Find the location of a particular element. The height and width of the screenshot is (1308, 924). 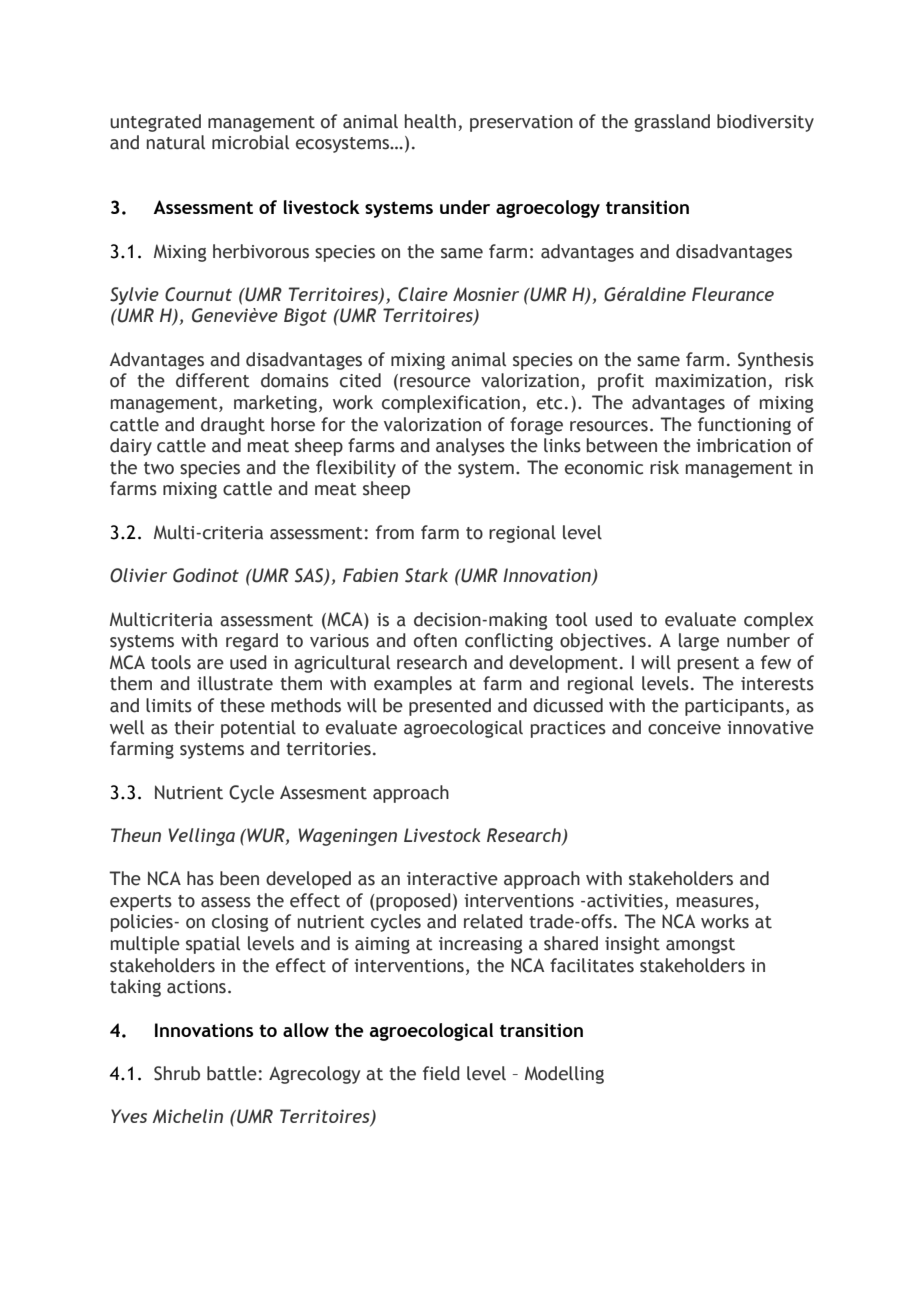

often is located at coordinates (435, 640).
